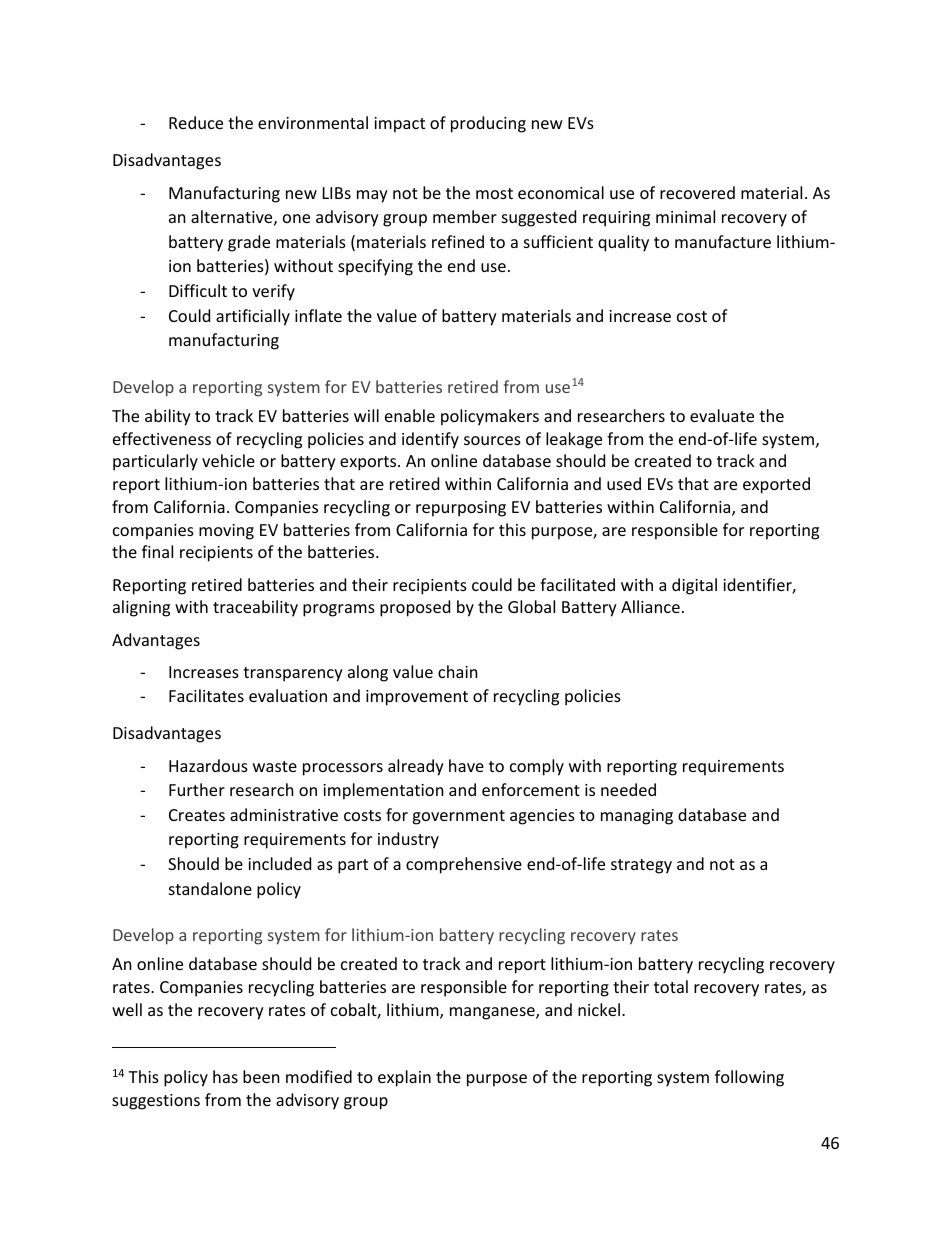 This image has width=952, height=1233. I want to click on Reduce, so click(196, 122).
